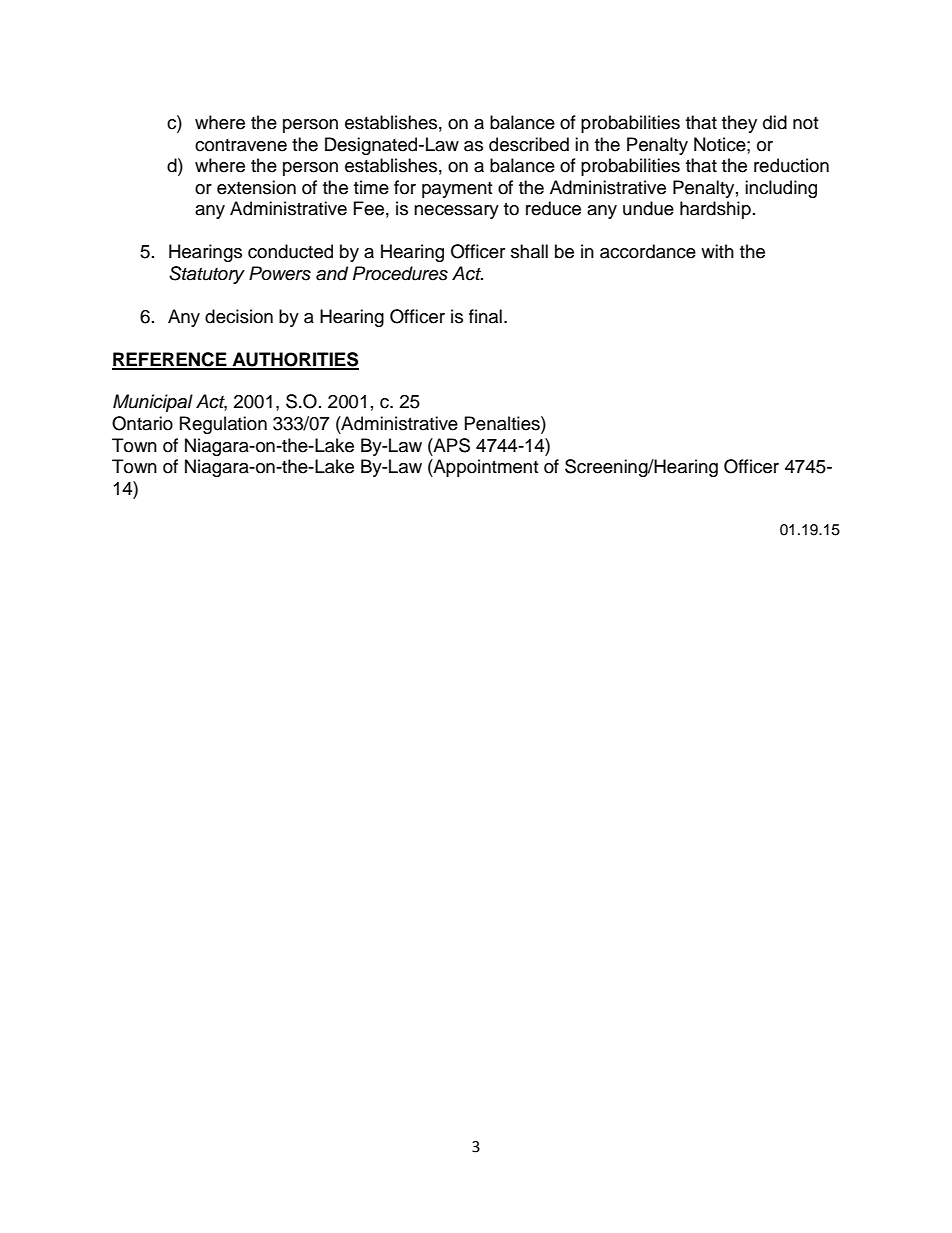 The width and height of the document is (952, 1233). I want to click on Regulation, so click(223, 425).
